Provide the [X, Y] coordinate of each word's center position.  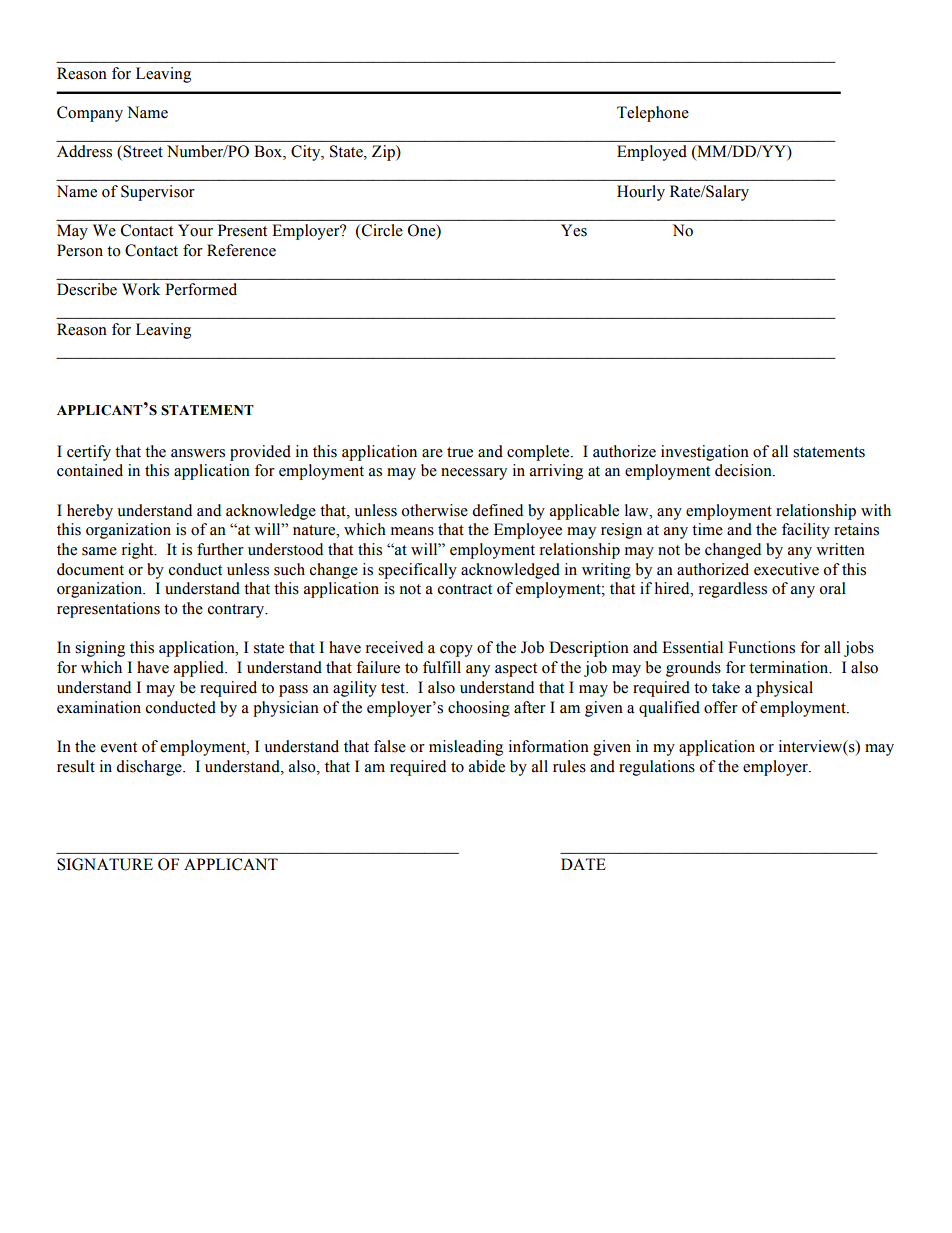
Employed [652, 153]
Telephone [653, 114]
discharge [150, 768]
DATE [583, 864]
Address [84, 151]
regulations [657, 768]
